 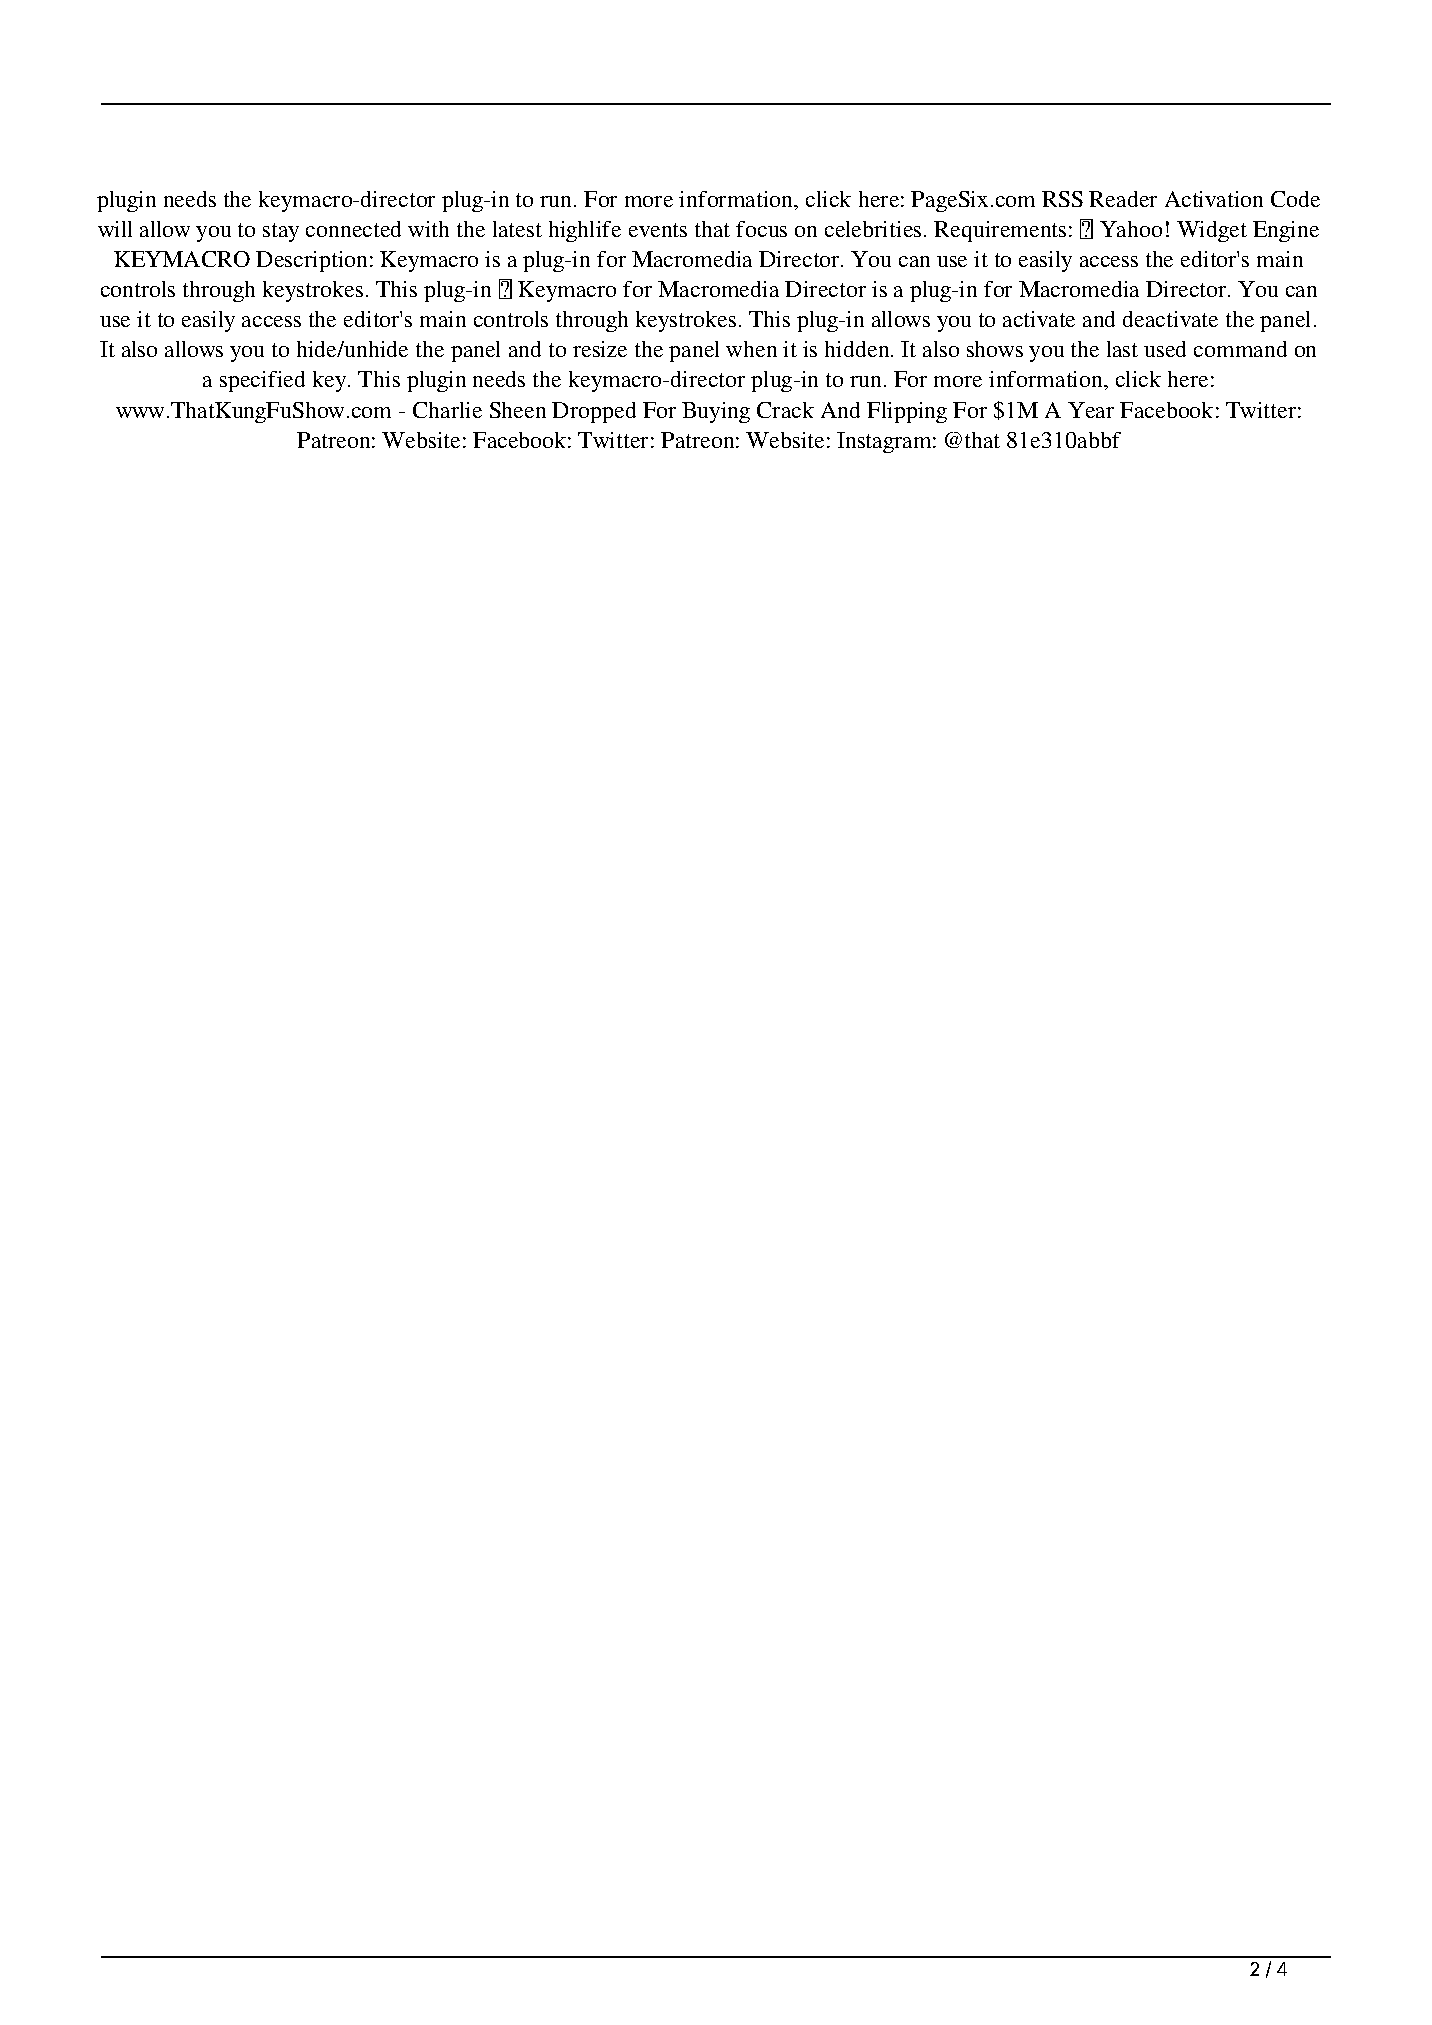 What do you see at coordinates (1122, 349) in the screenshot?
I see `last` at bounding box center [1122, 349].
